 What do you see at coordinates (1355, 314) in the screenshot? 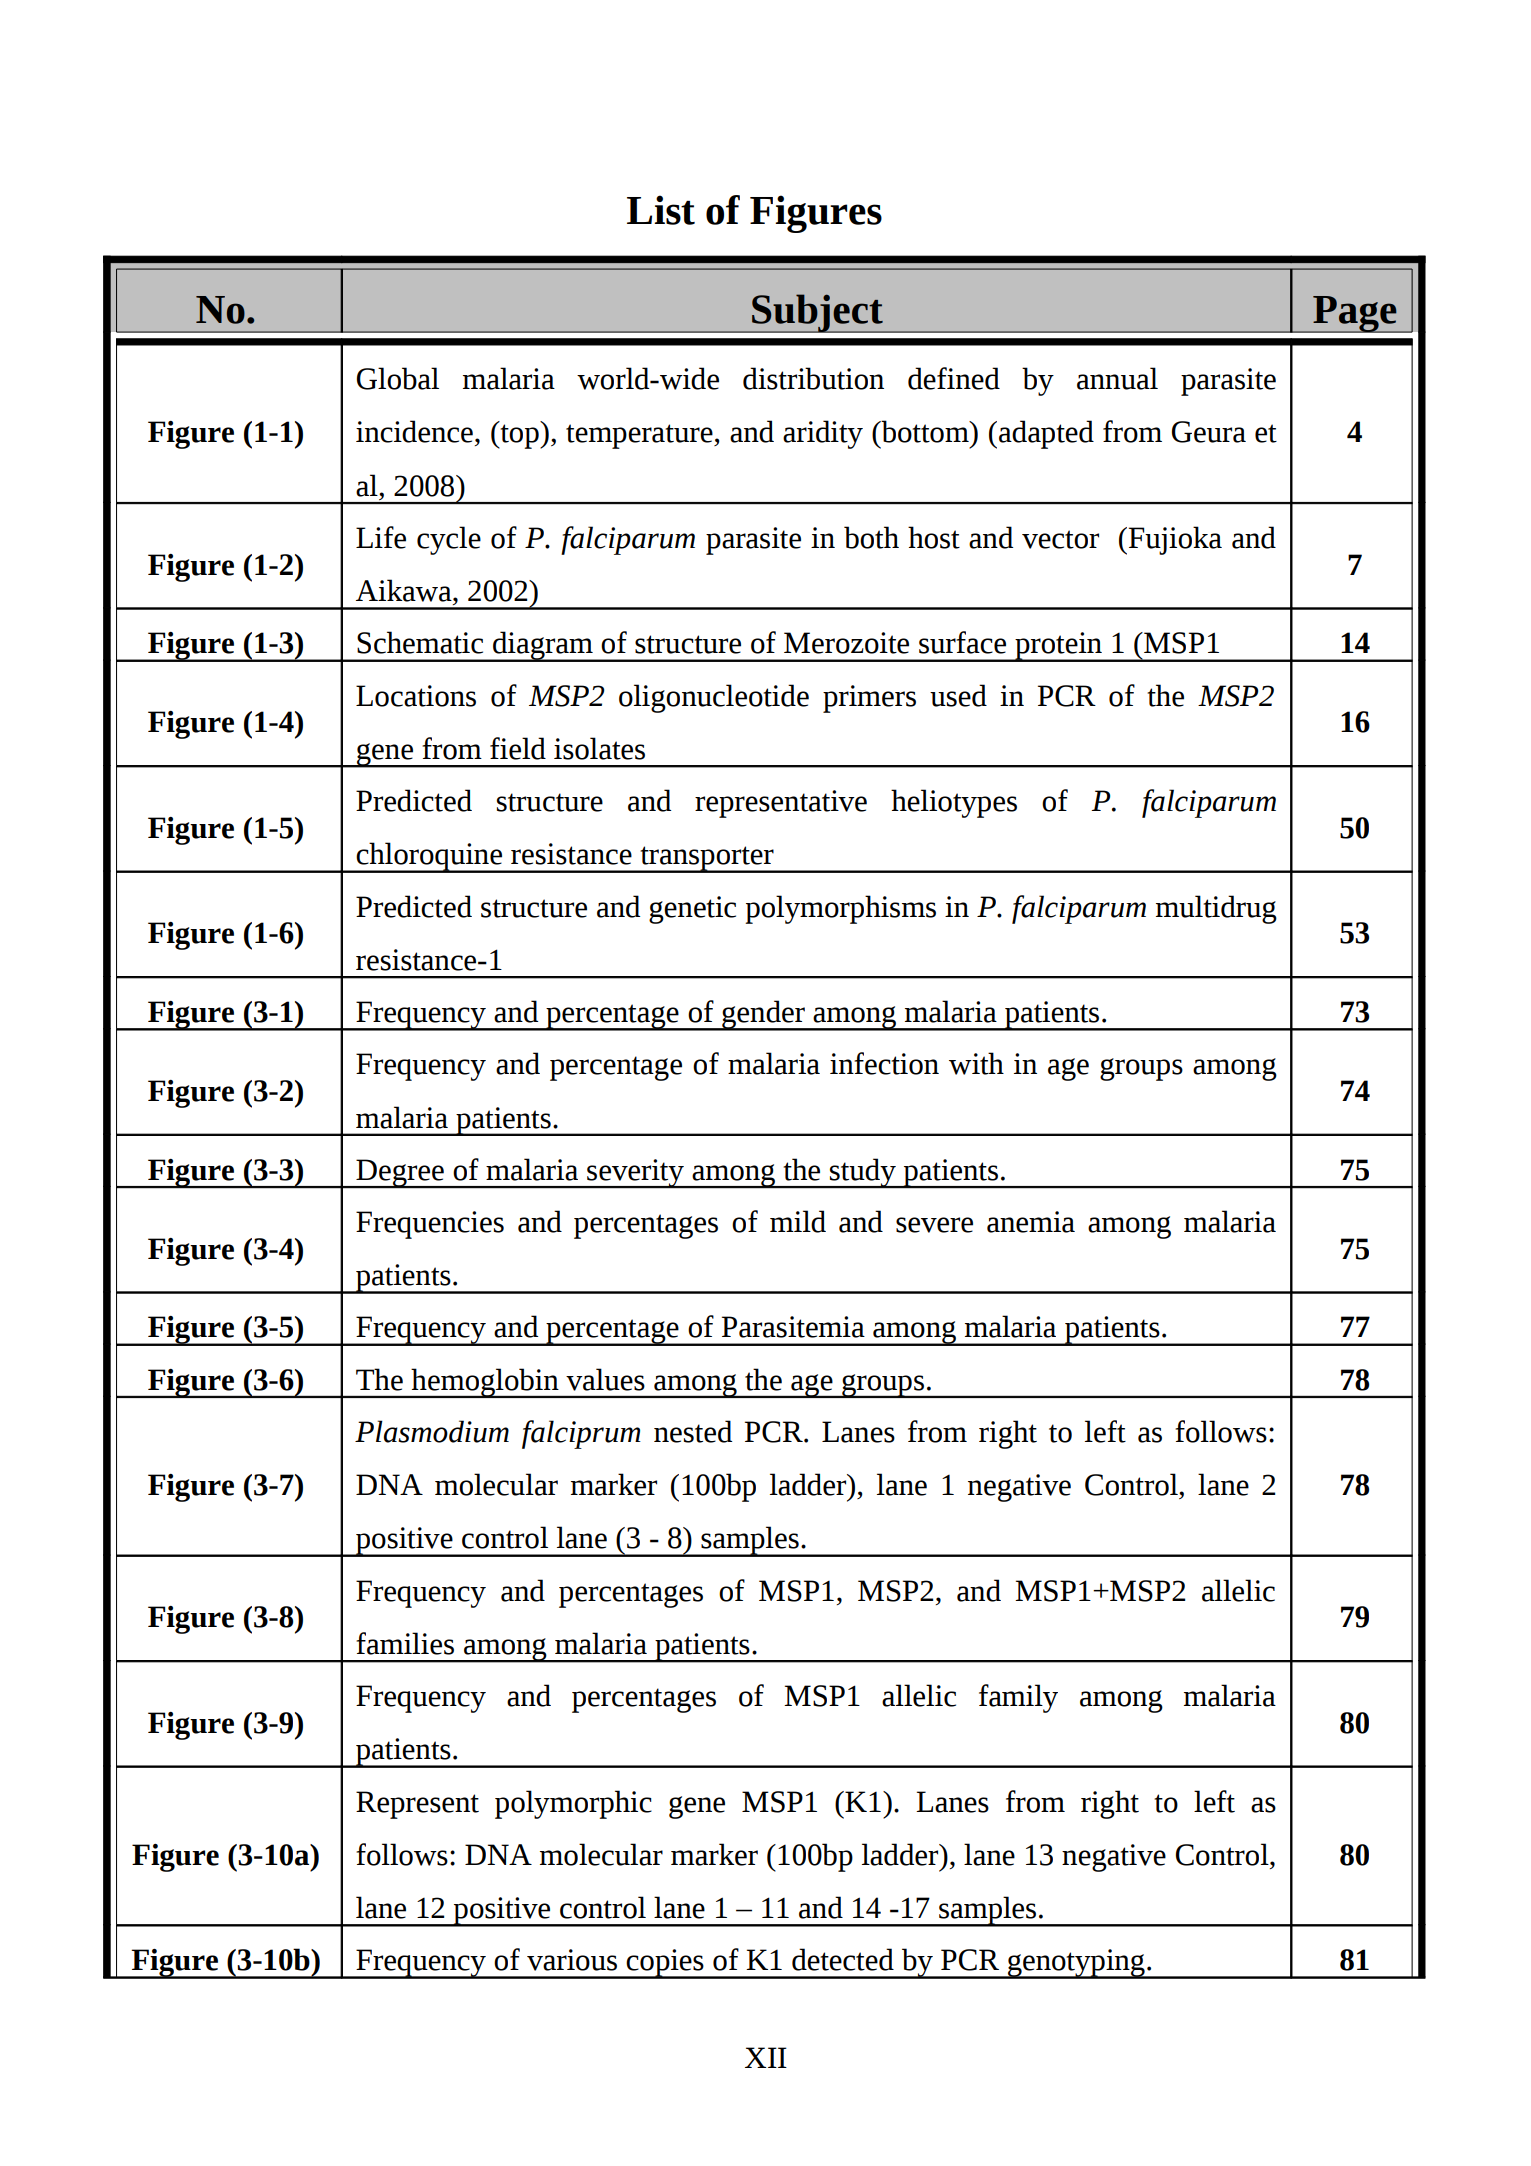
I see `Page` at bounding box center [1355, 314].
